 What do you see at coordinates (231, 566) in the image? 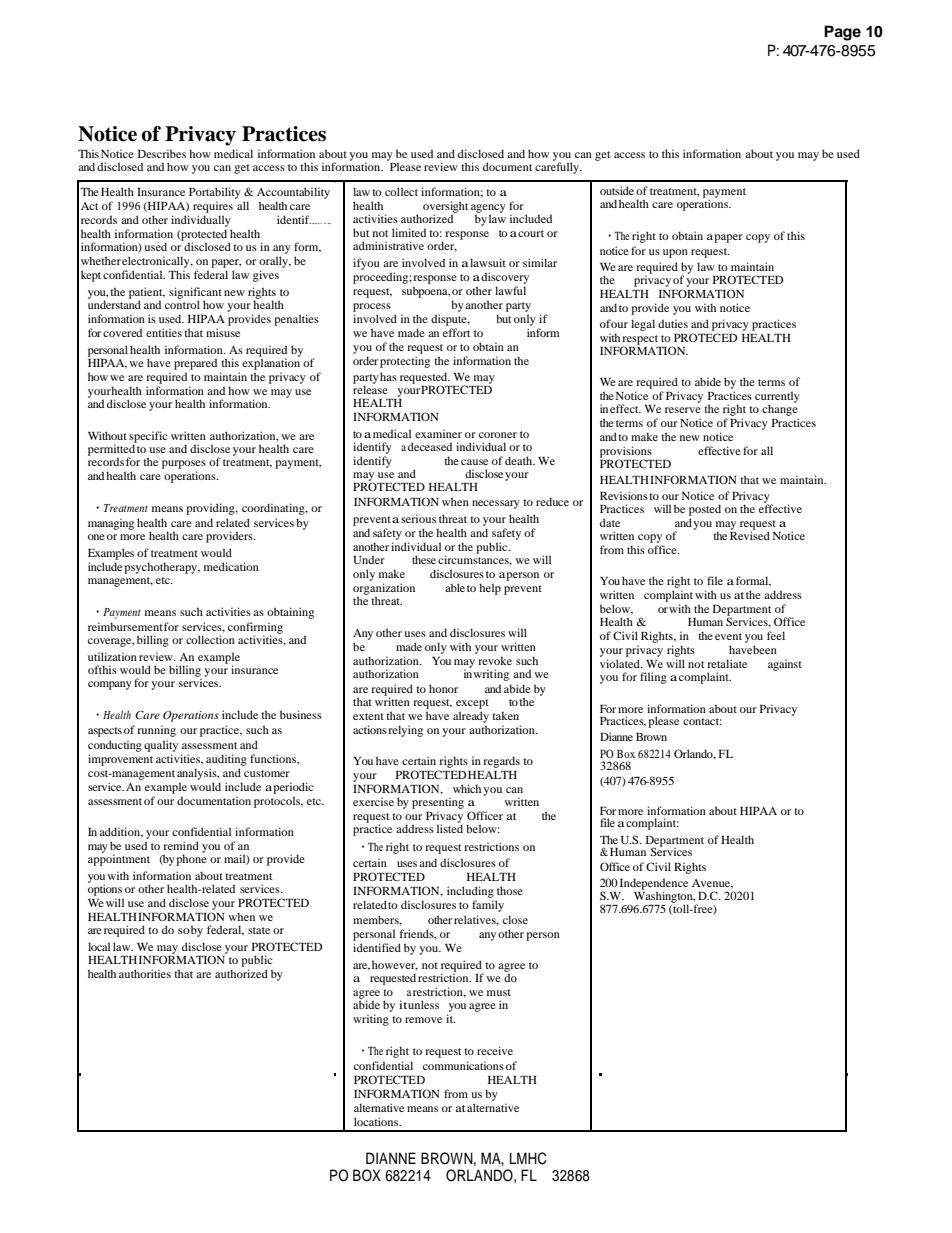
I see `medication` at bounding box center [231, 566].
